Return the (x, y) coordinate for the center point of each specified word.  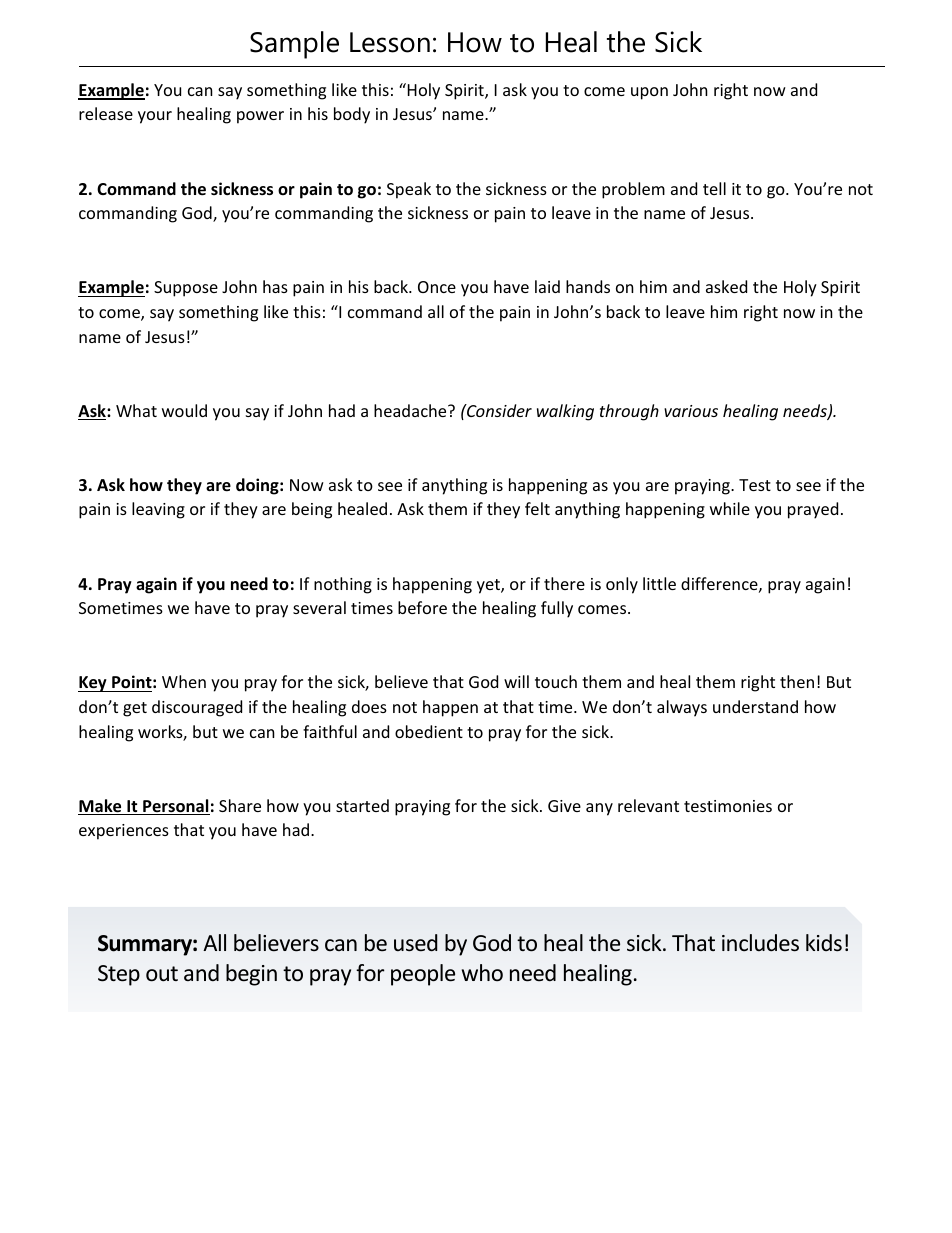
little (659, 583)
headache (411, 410)
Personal (175, 807)
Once (437, 287)
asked (726, 286)
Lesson (390, 42)
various (691, 411)
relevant (648, 805)
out (162, 974)
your (155, 117)
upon (649, 93)
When (184, 681)
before (422, 607)
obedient (429, 731)
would (184, 410)
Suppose (186, 289)
